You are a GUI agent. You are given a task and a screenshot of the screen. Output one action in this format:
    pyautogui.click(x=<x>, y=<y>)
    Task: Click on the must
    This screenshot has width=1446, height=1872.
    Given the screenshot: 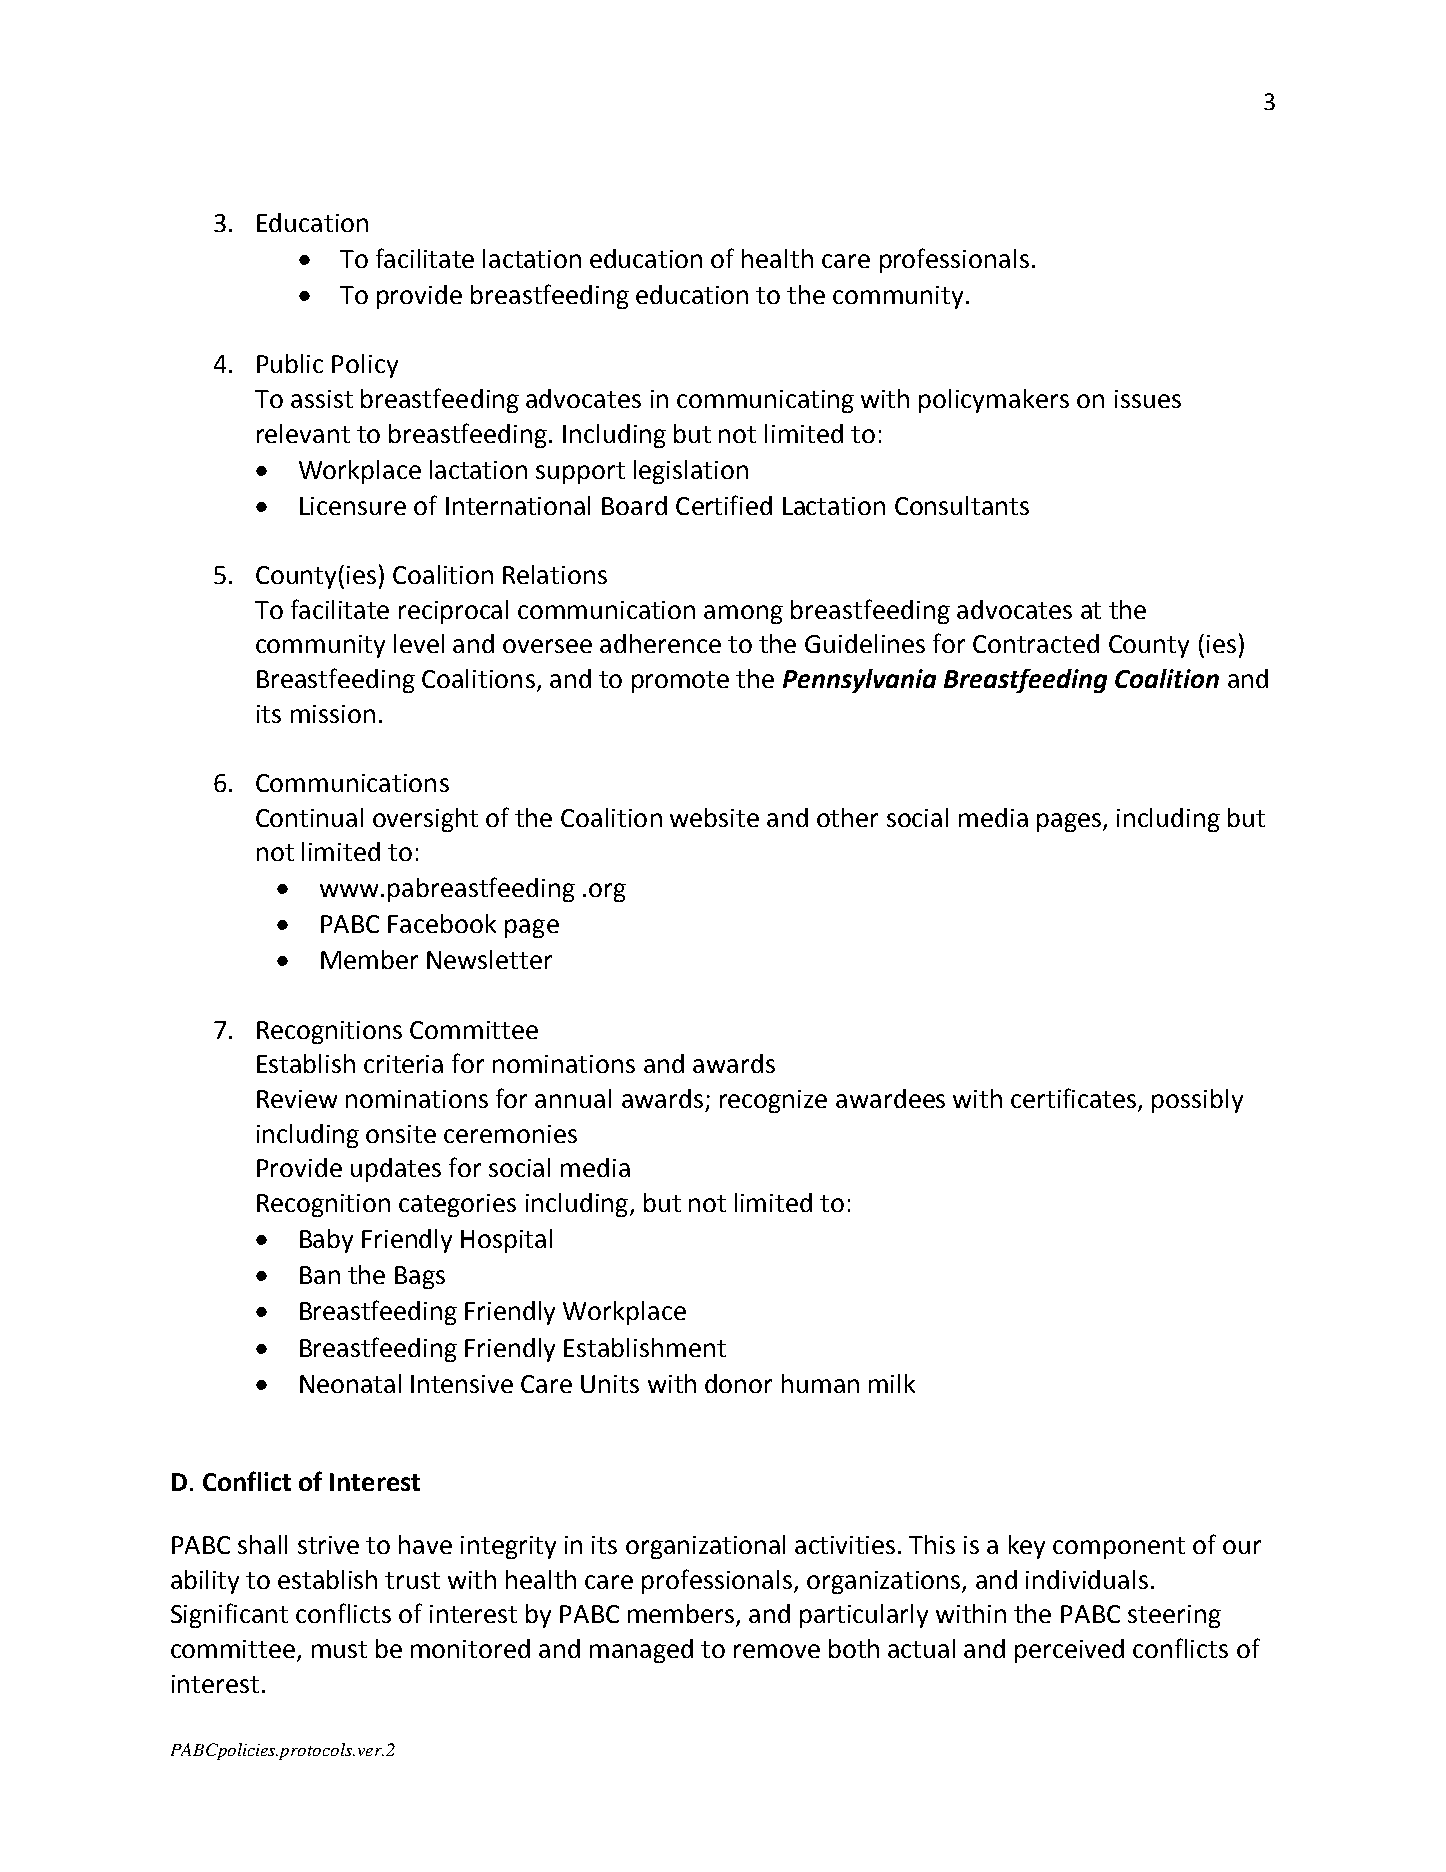 What is the action you would take?
    pyautogui.click(x=339, y=1649)
